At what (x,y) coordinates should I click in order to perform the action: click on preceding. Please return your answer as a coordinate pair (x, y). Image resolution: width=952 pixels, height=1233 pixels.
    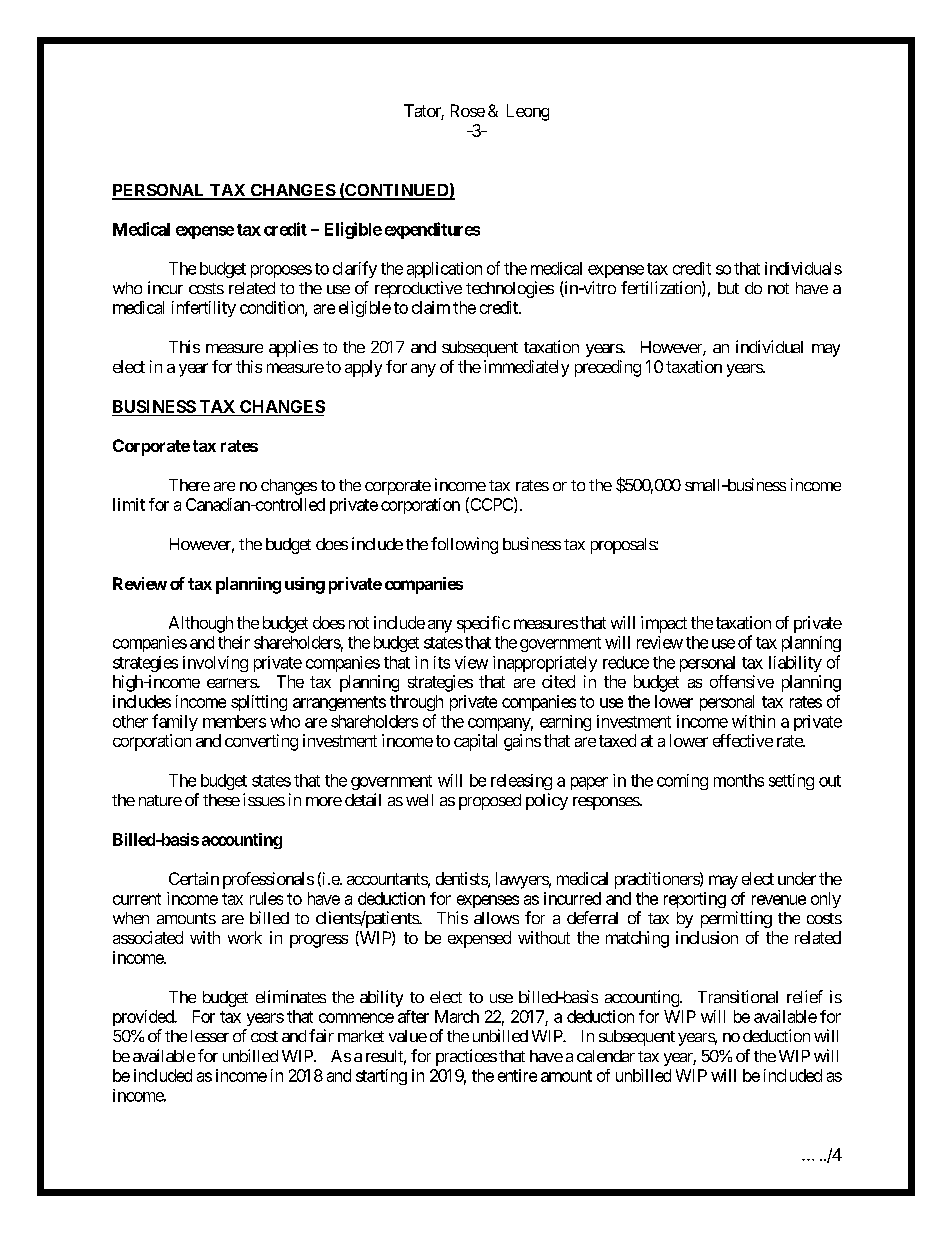
    Looking at the image, I should click on (608, 368).
